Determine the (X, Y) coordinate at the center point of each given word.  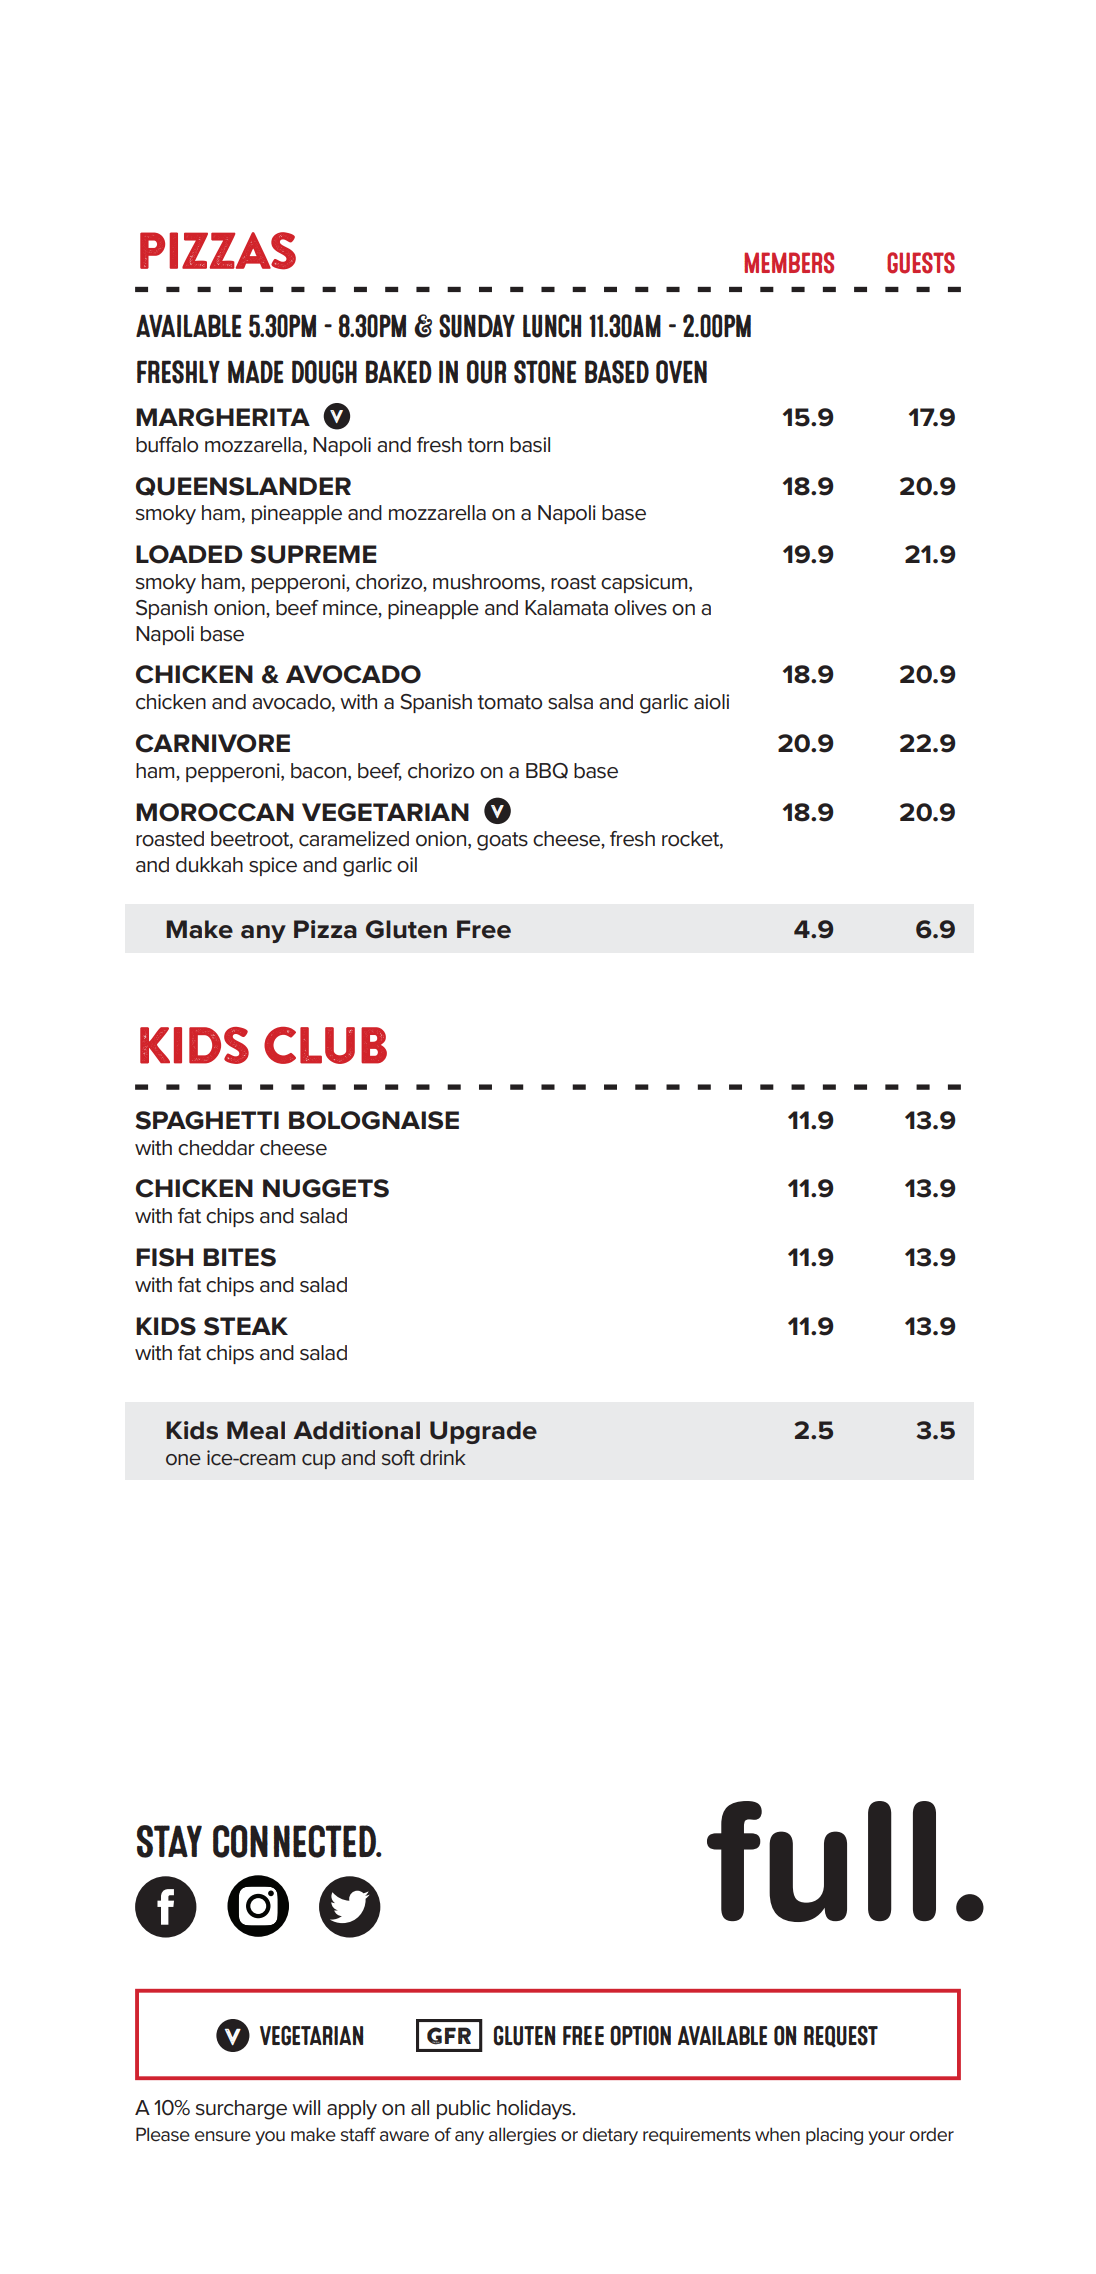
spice (273, 866)
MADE (255, 371)
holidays (535, 2110)
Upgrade (483, 1432)
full (821, 1861)
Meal (256, 1430)
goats (502, 841)
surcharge (241, 2110)
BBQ (547, 771)
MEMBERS (789, 263)
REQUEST (841, 2036)
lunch (552, 326)
